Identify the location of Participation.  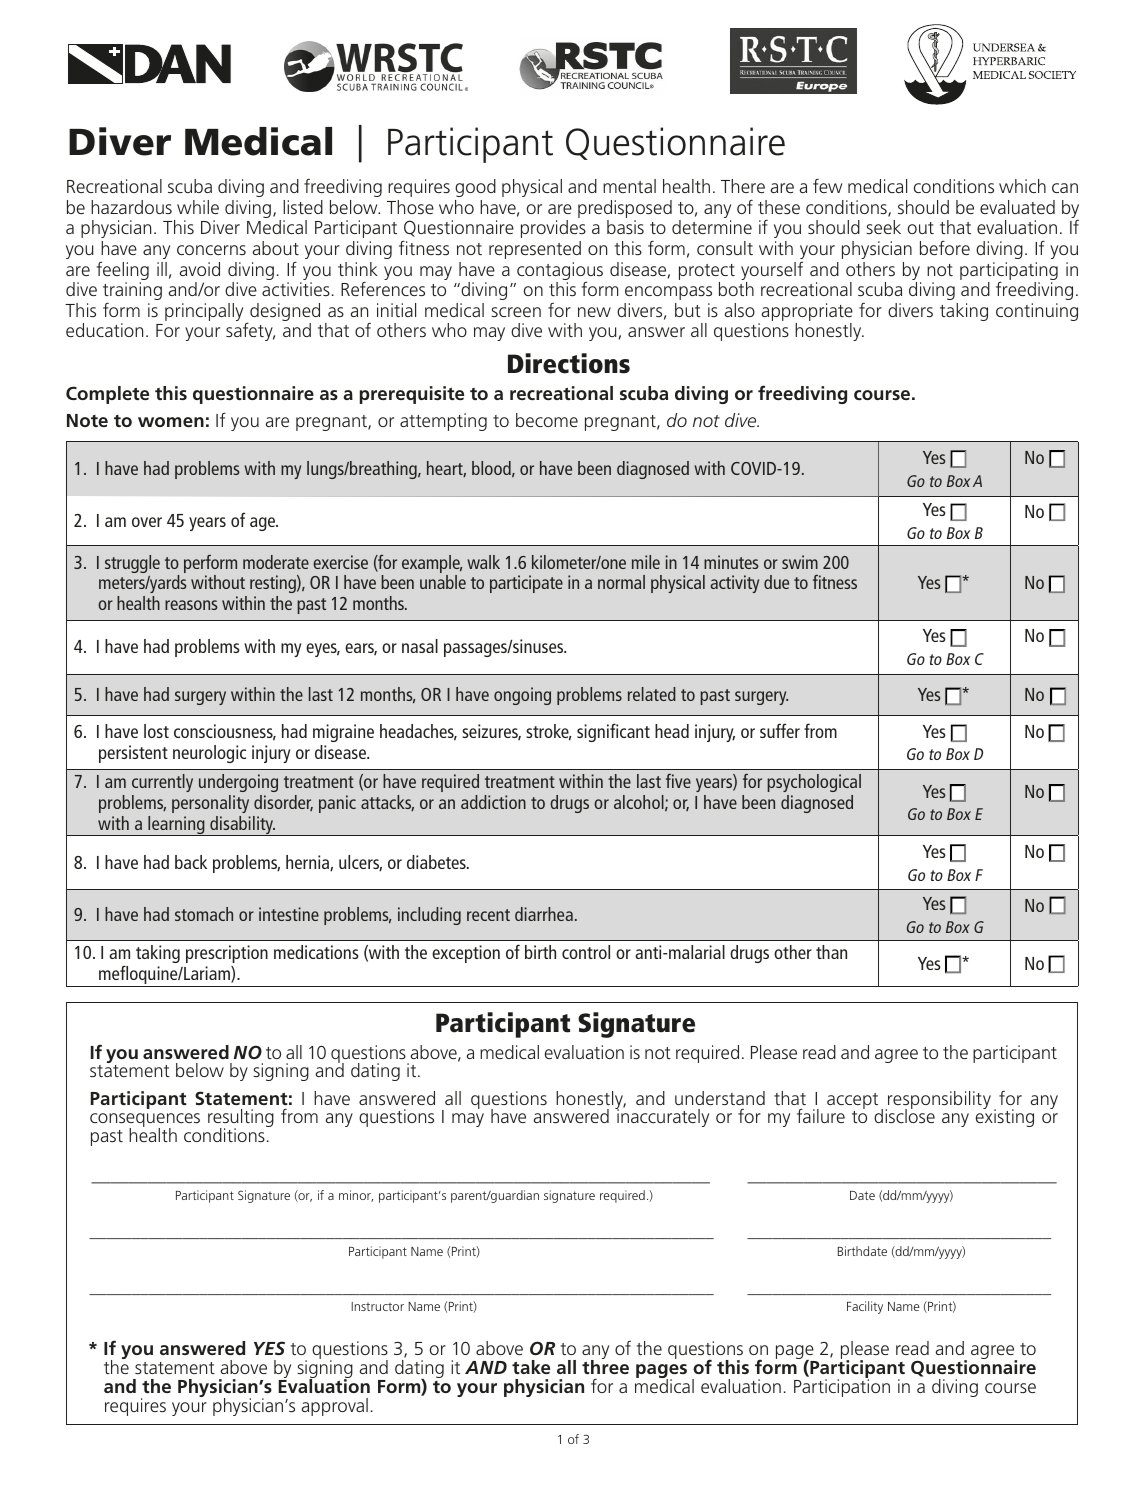
(842, 1387).
